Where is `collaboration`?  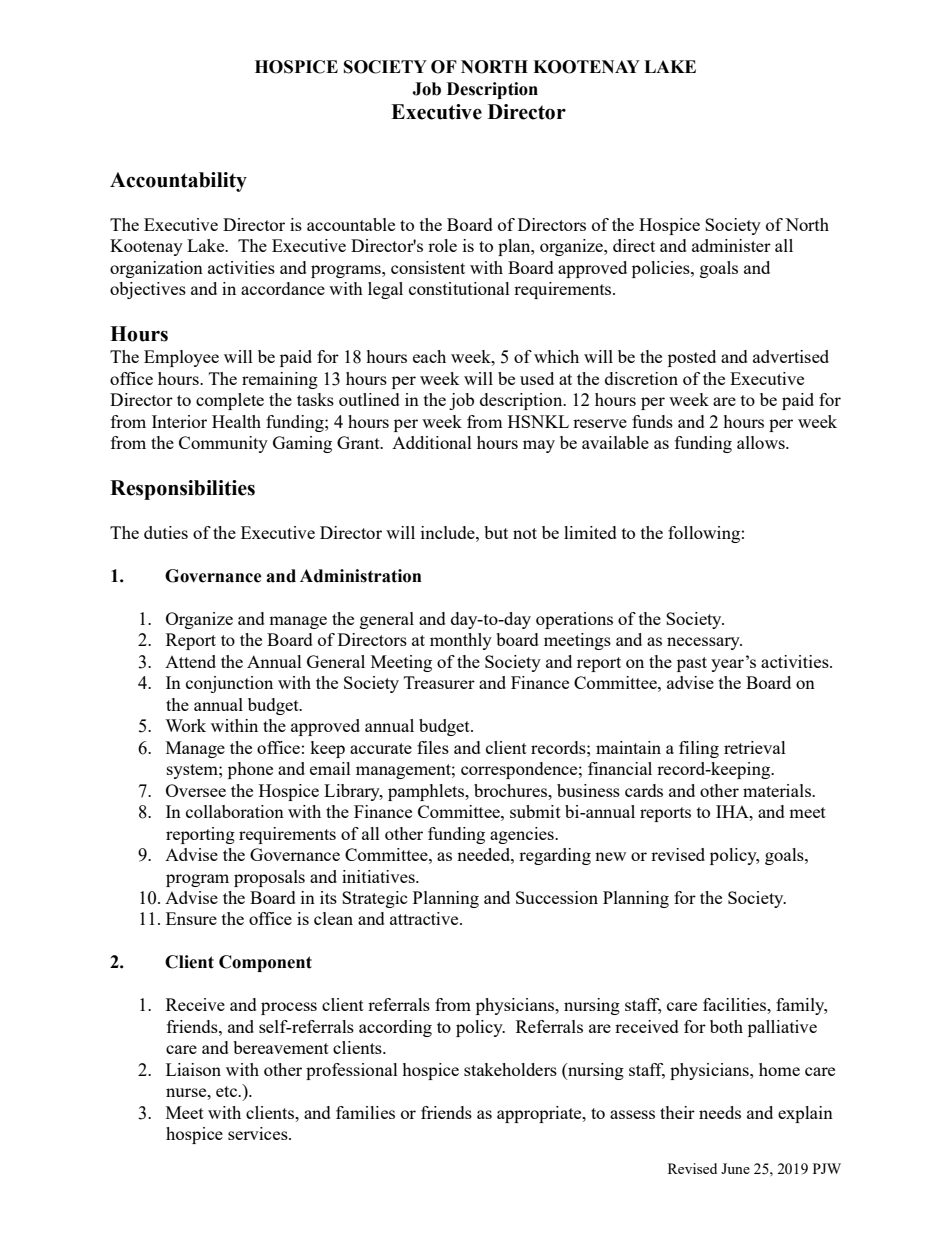 collaboration is located at coordinates (235, 811).
